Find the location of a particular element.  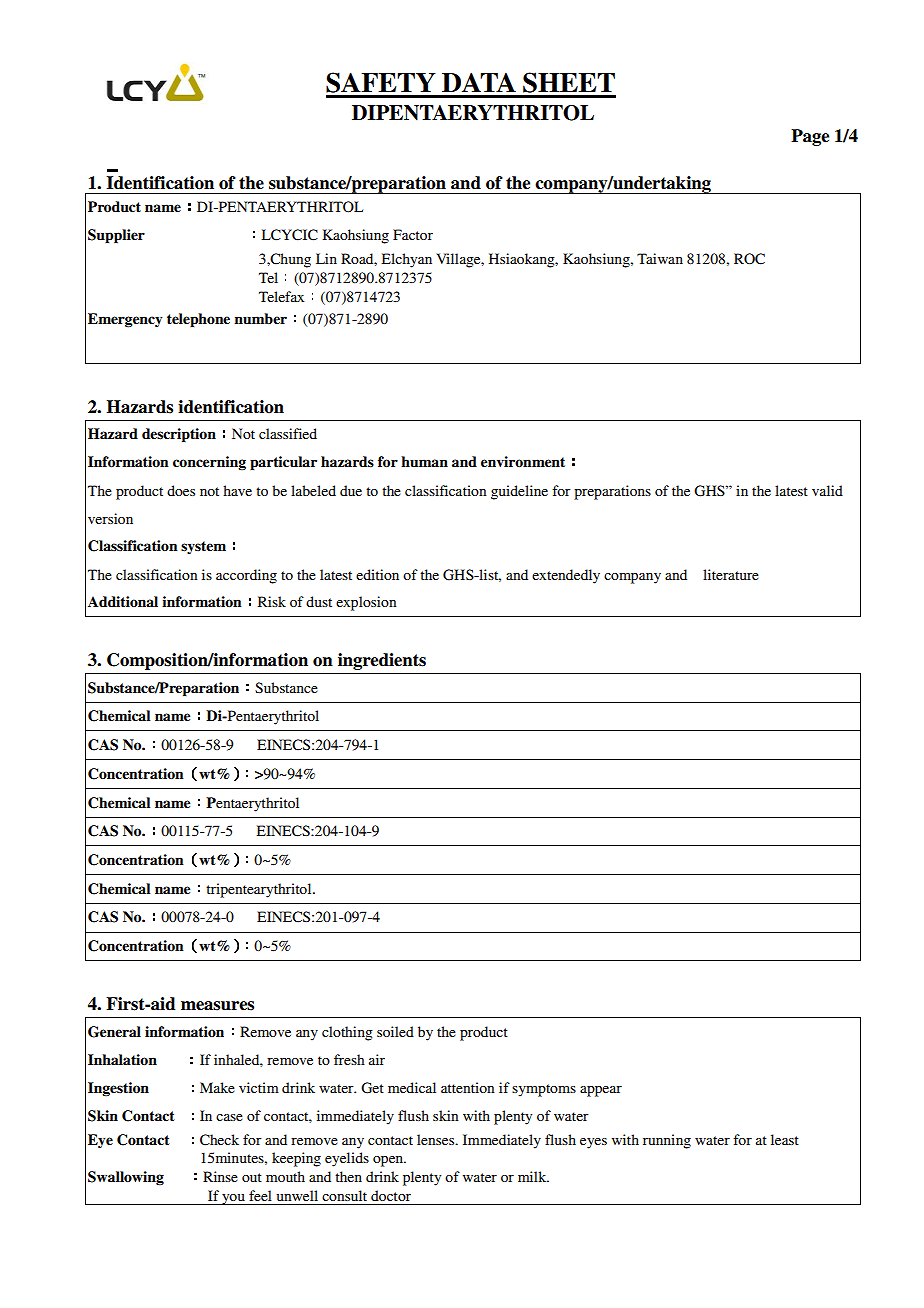

telephone is located at coordinates (198, 320).
